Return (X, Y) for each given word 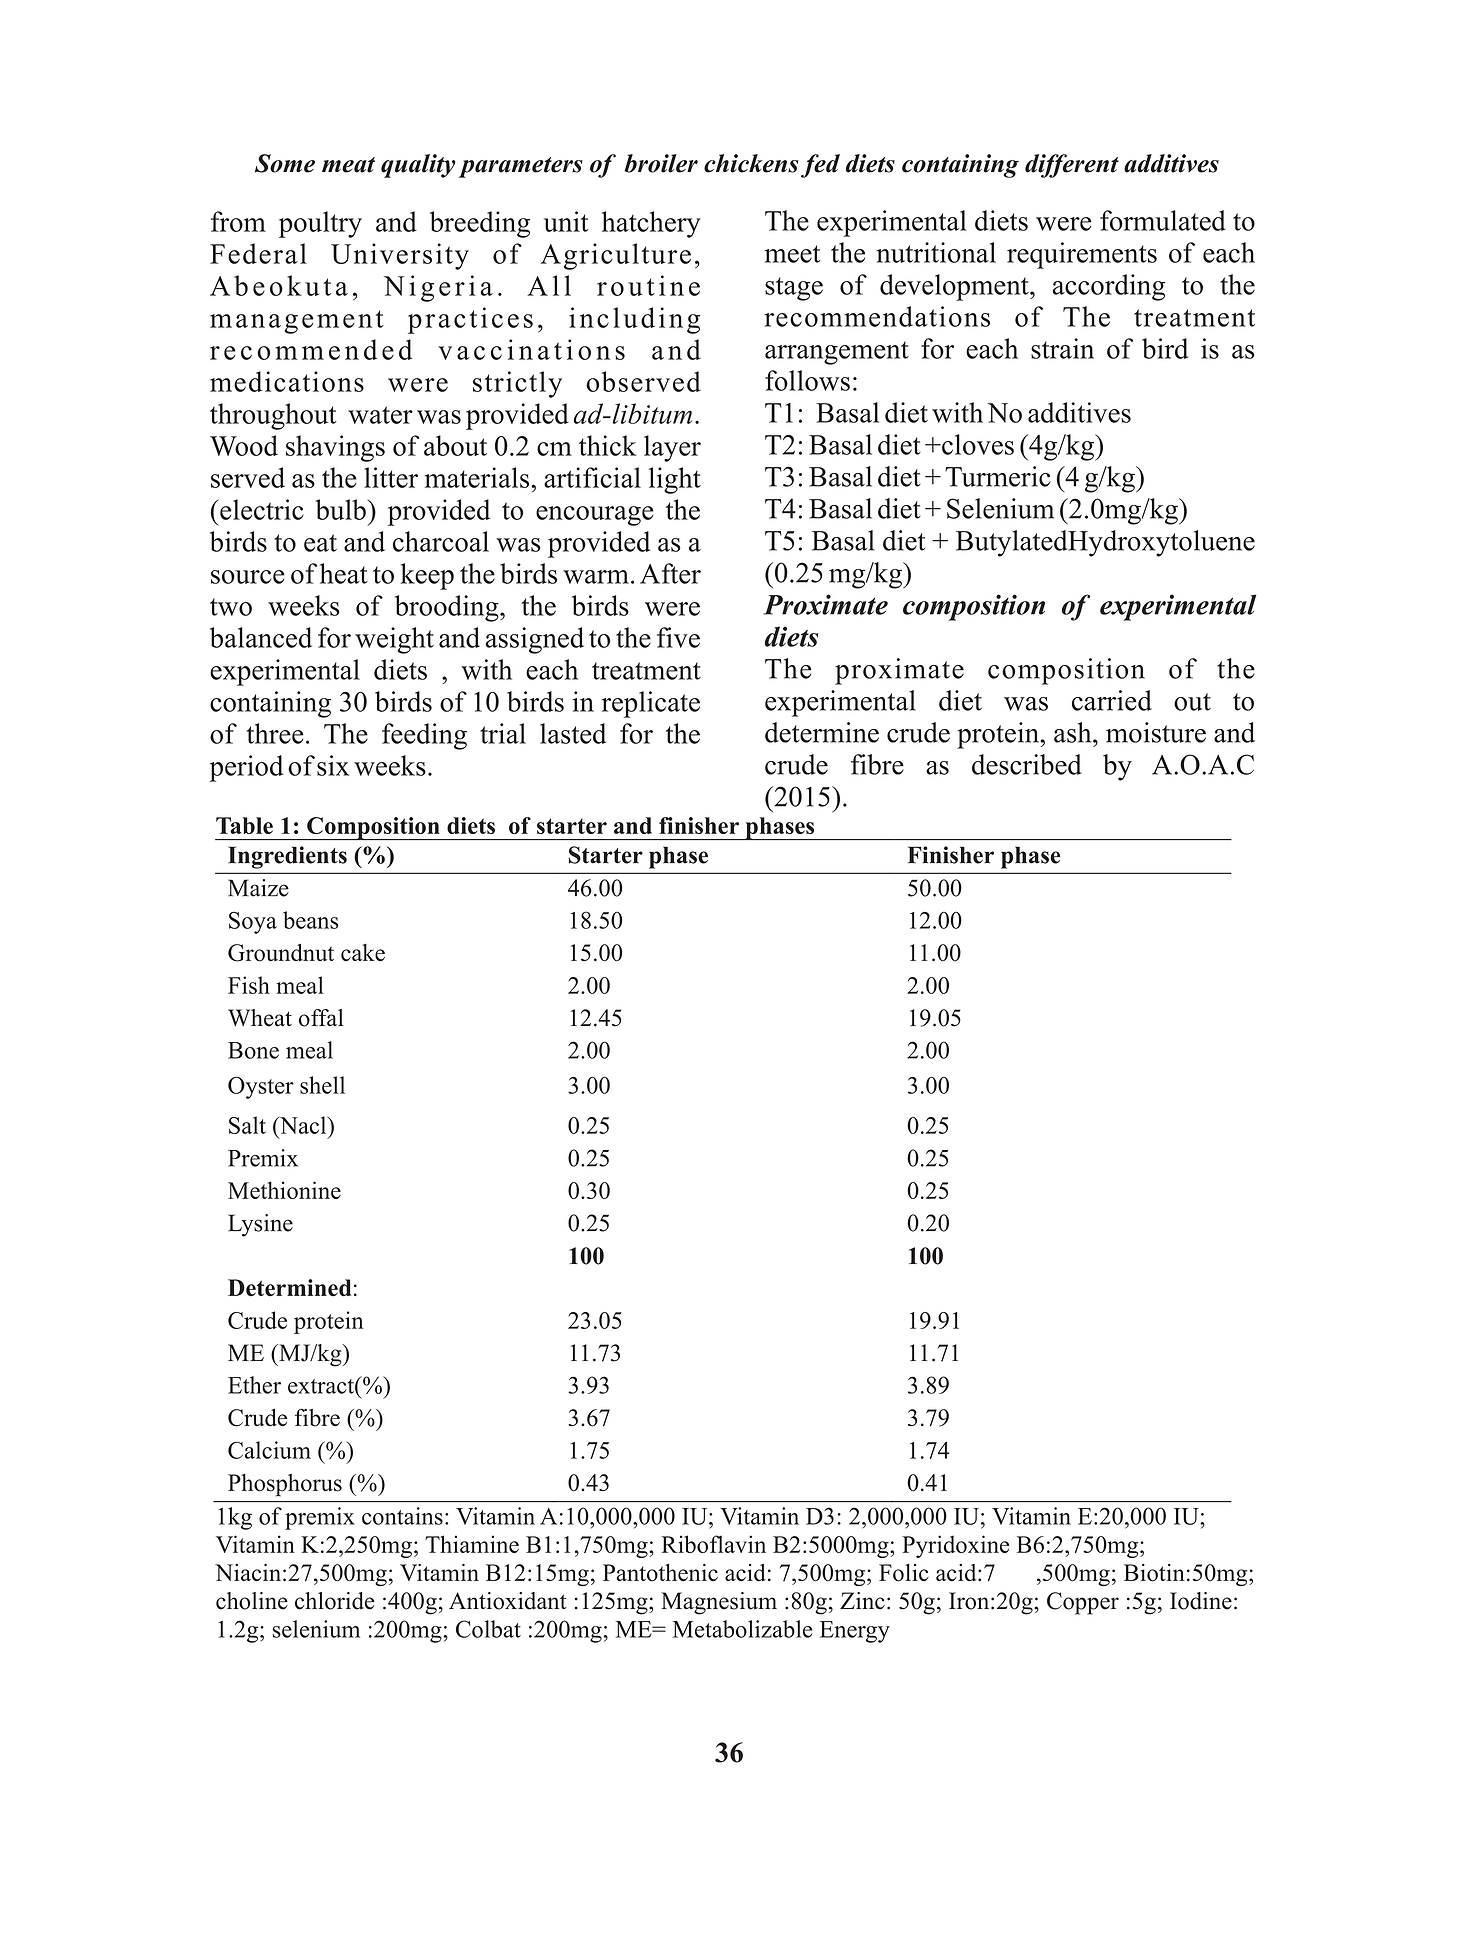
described (1027, 764)
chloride (335, 1601)
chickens (751, 163)
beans (311, 920)
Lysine (260, 1225)
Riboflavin (713, 1544)
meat (348, 165)
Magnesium (719, 1603)
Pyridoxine (955, 1546)
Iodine (1201, 1601)
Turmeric (998, 476)
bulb (340, 509)
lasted (573, 733)
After (670, 573)
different (1072, 166)
